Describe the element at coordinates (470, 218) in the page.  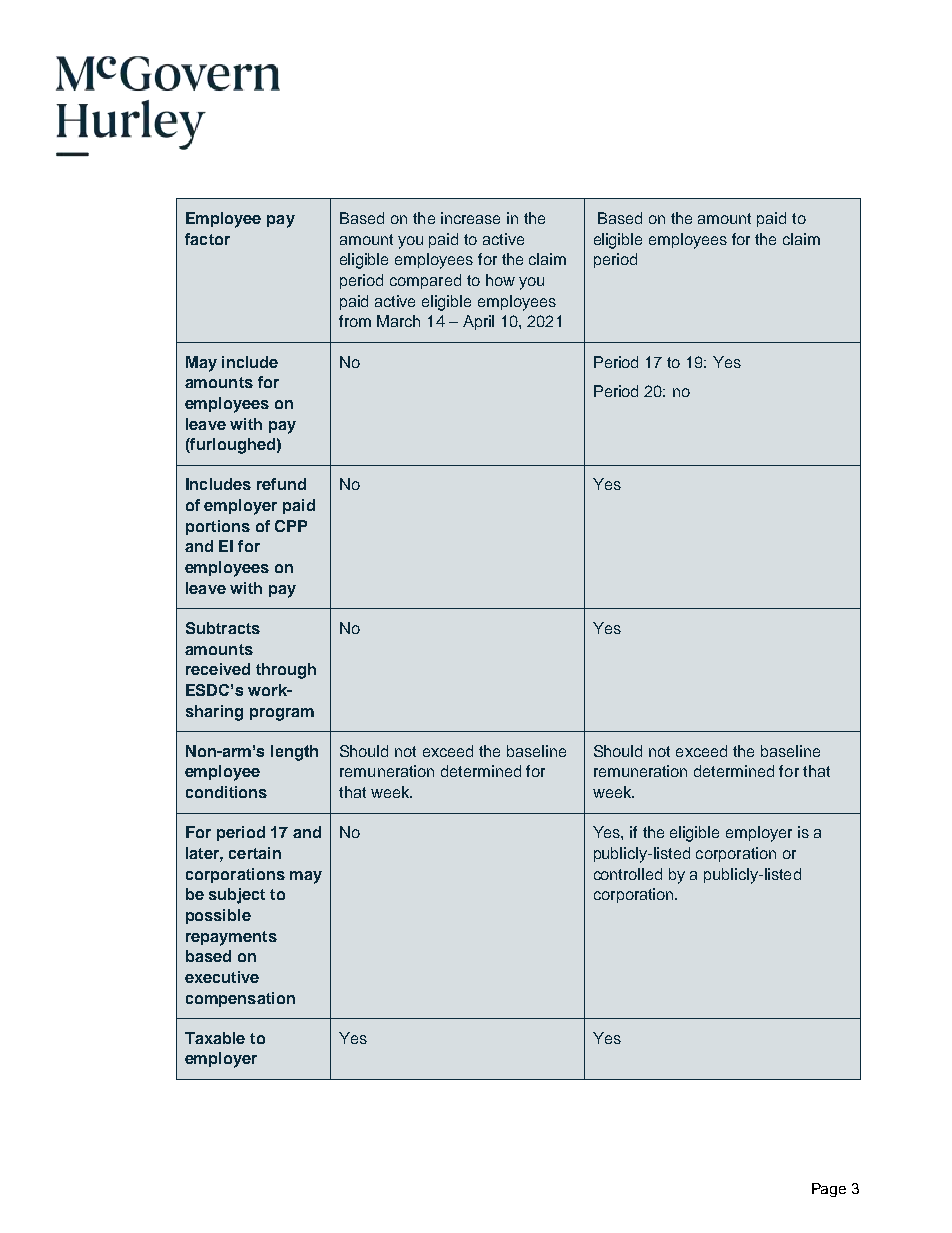
I see `increase` at that location.
